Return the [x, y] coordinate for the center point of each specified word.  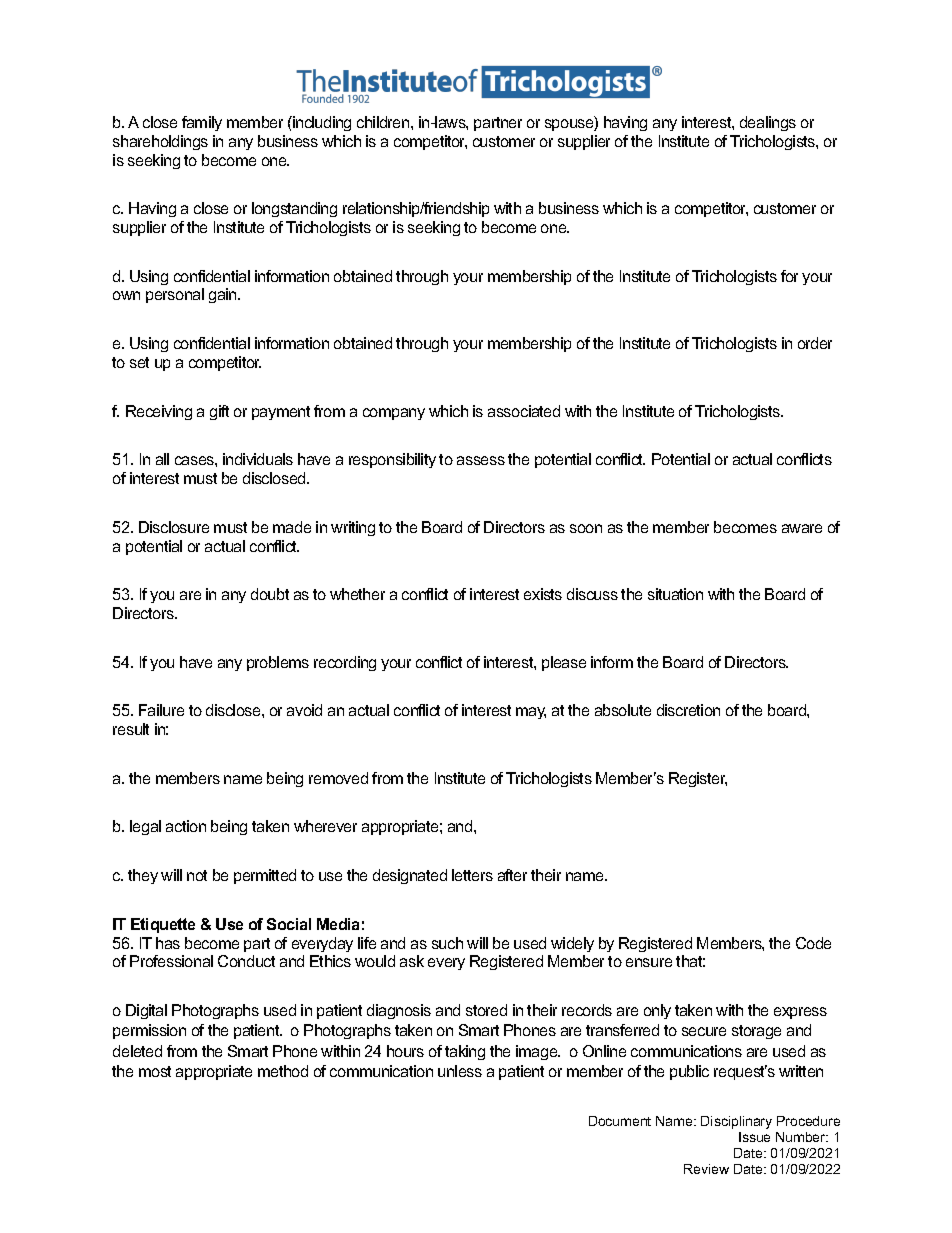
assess [481, 460]
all [162, 459]
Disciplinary [736, 1122]
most [155, 1071]
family [202, 123]
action [186, 826]
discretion [688, 710]
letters [472, 875]
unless [460, 1071]
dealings [768, 123]
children [384, 122]
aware [802, 528]
